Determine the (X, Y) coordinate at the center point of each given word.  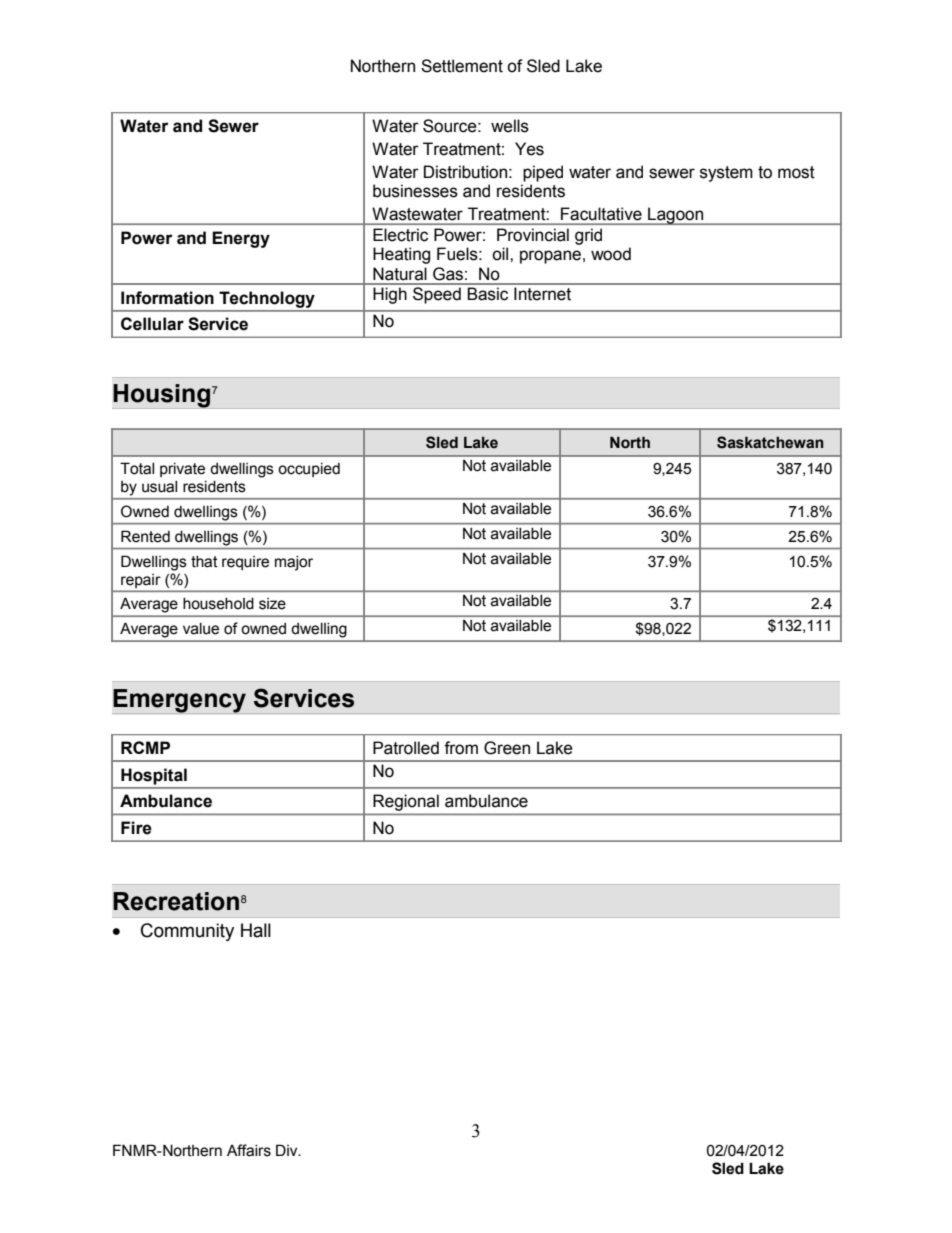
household (218, 604)
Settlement (462, 66)
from (461, 748)
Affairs (249, 1150)
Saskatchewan (770, 442)
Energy (241, 239)
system (726, 174)
